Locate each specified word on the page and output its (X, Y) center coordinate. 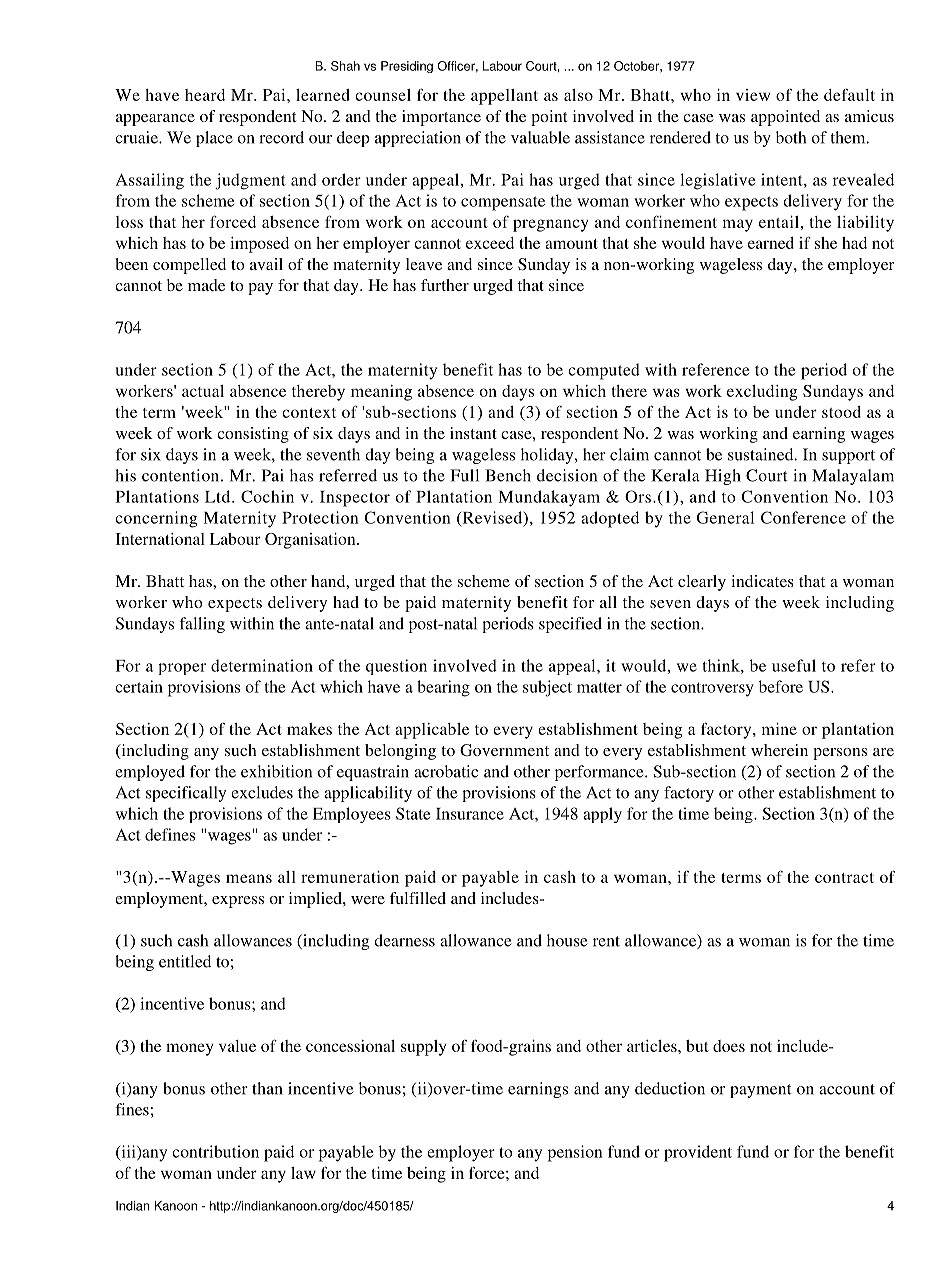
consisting (253, 435)
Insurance (470, 814)
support (848, 457)
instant (473, 433)
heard (205, 95)
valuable (540, 137)
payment (761, 1091)
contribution (215, 1151)
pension (575, 1153)
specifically (186, 794)
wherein (779, 750)
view (753, 95)
